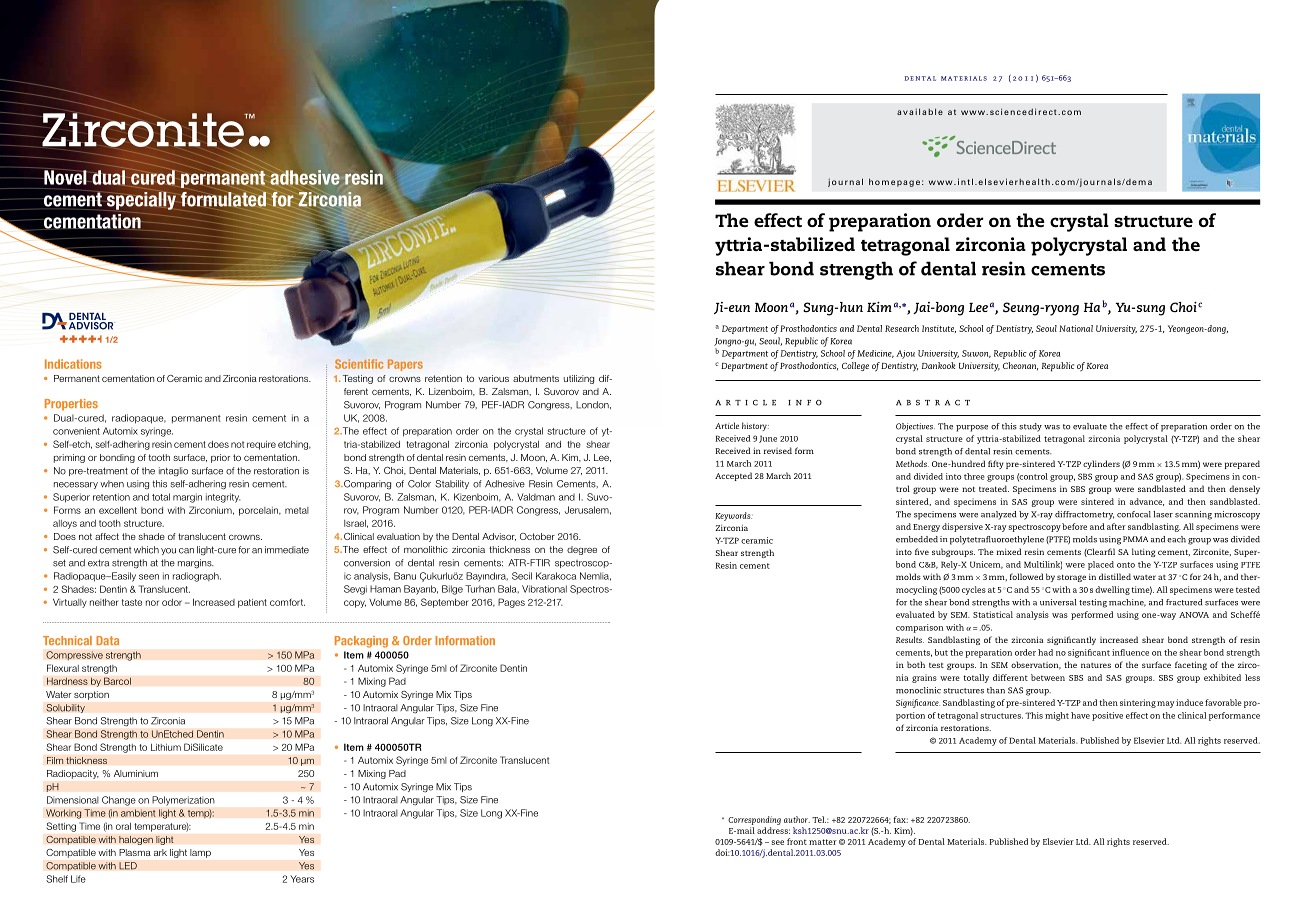 Image resolution: width=1308 pixels, height=924 pixels. What do you see at coordinates (920, 111) in the image?
I see `available` at bounding box center [920, 111].
